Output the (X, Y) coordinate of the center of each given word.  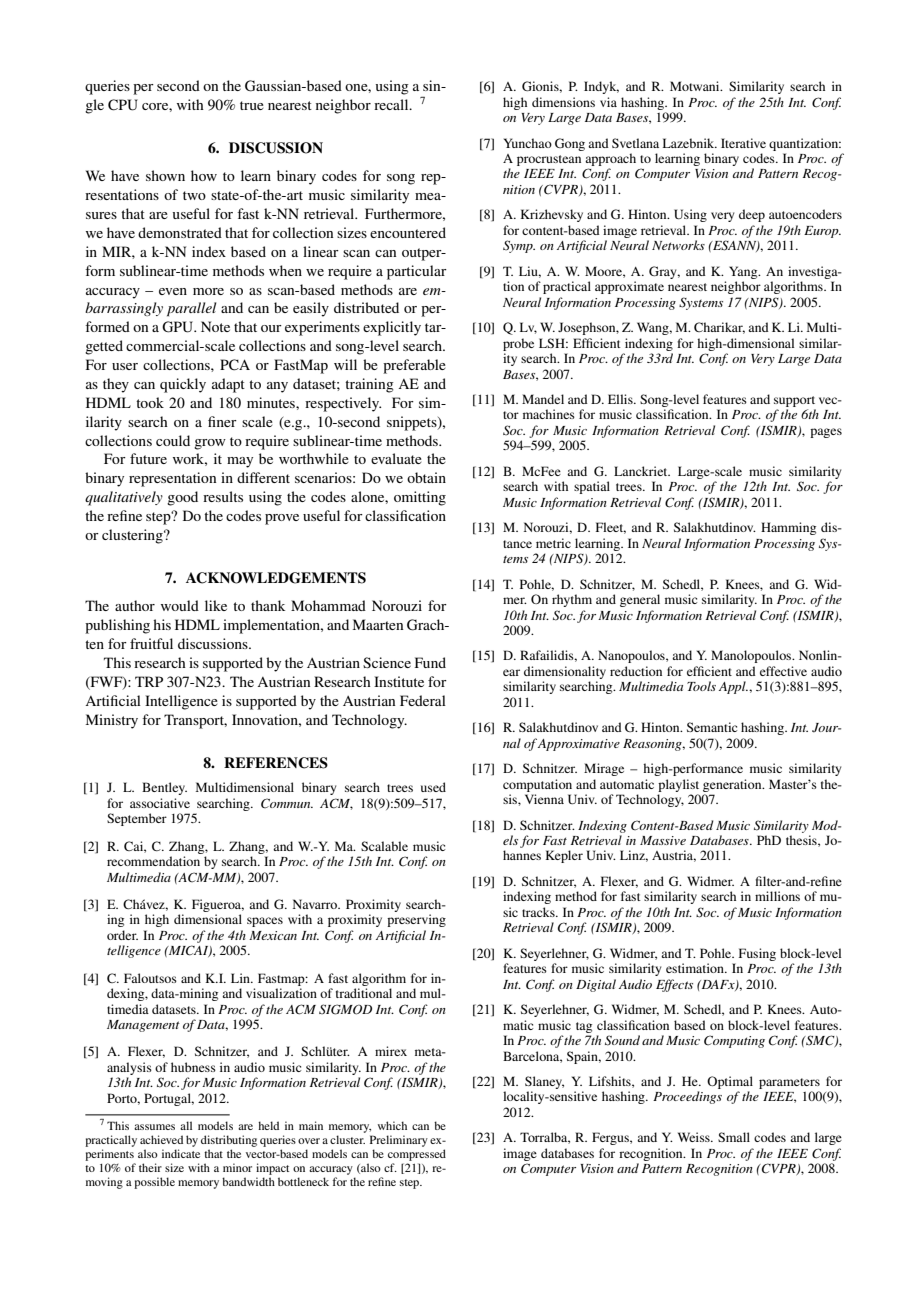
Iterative (743, 143)
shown (165, 175)
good (182, 498)
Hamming (788, 528)
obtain (426, 477)
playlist (678, 785)
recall (392, 104)
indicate (181, 1153)
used (433, 787)
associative (160, 803)
